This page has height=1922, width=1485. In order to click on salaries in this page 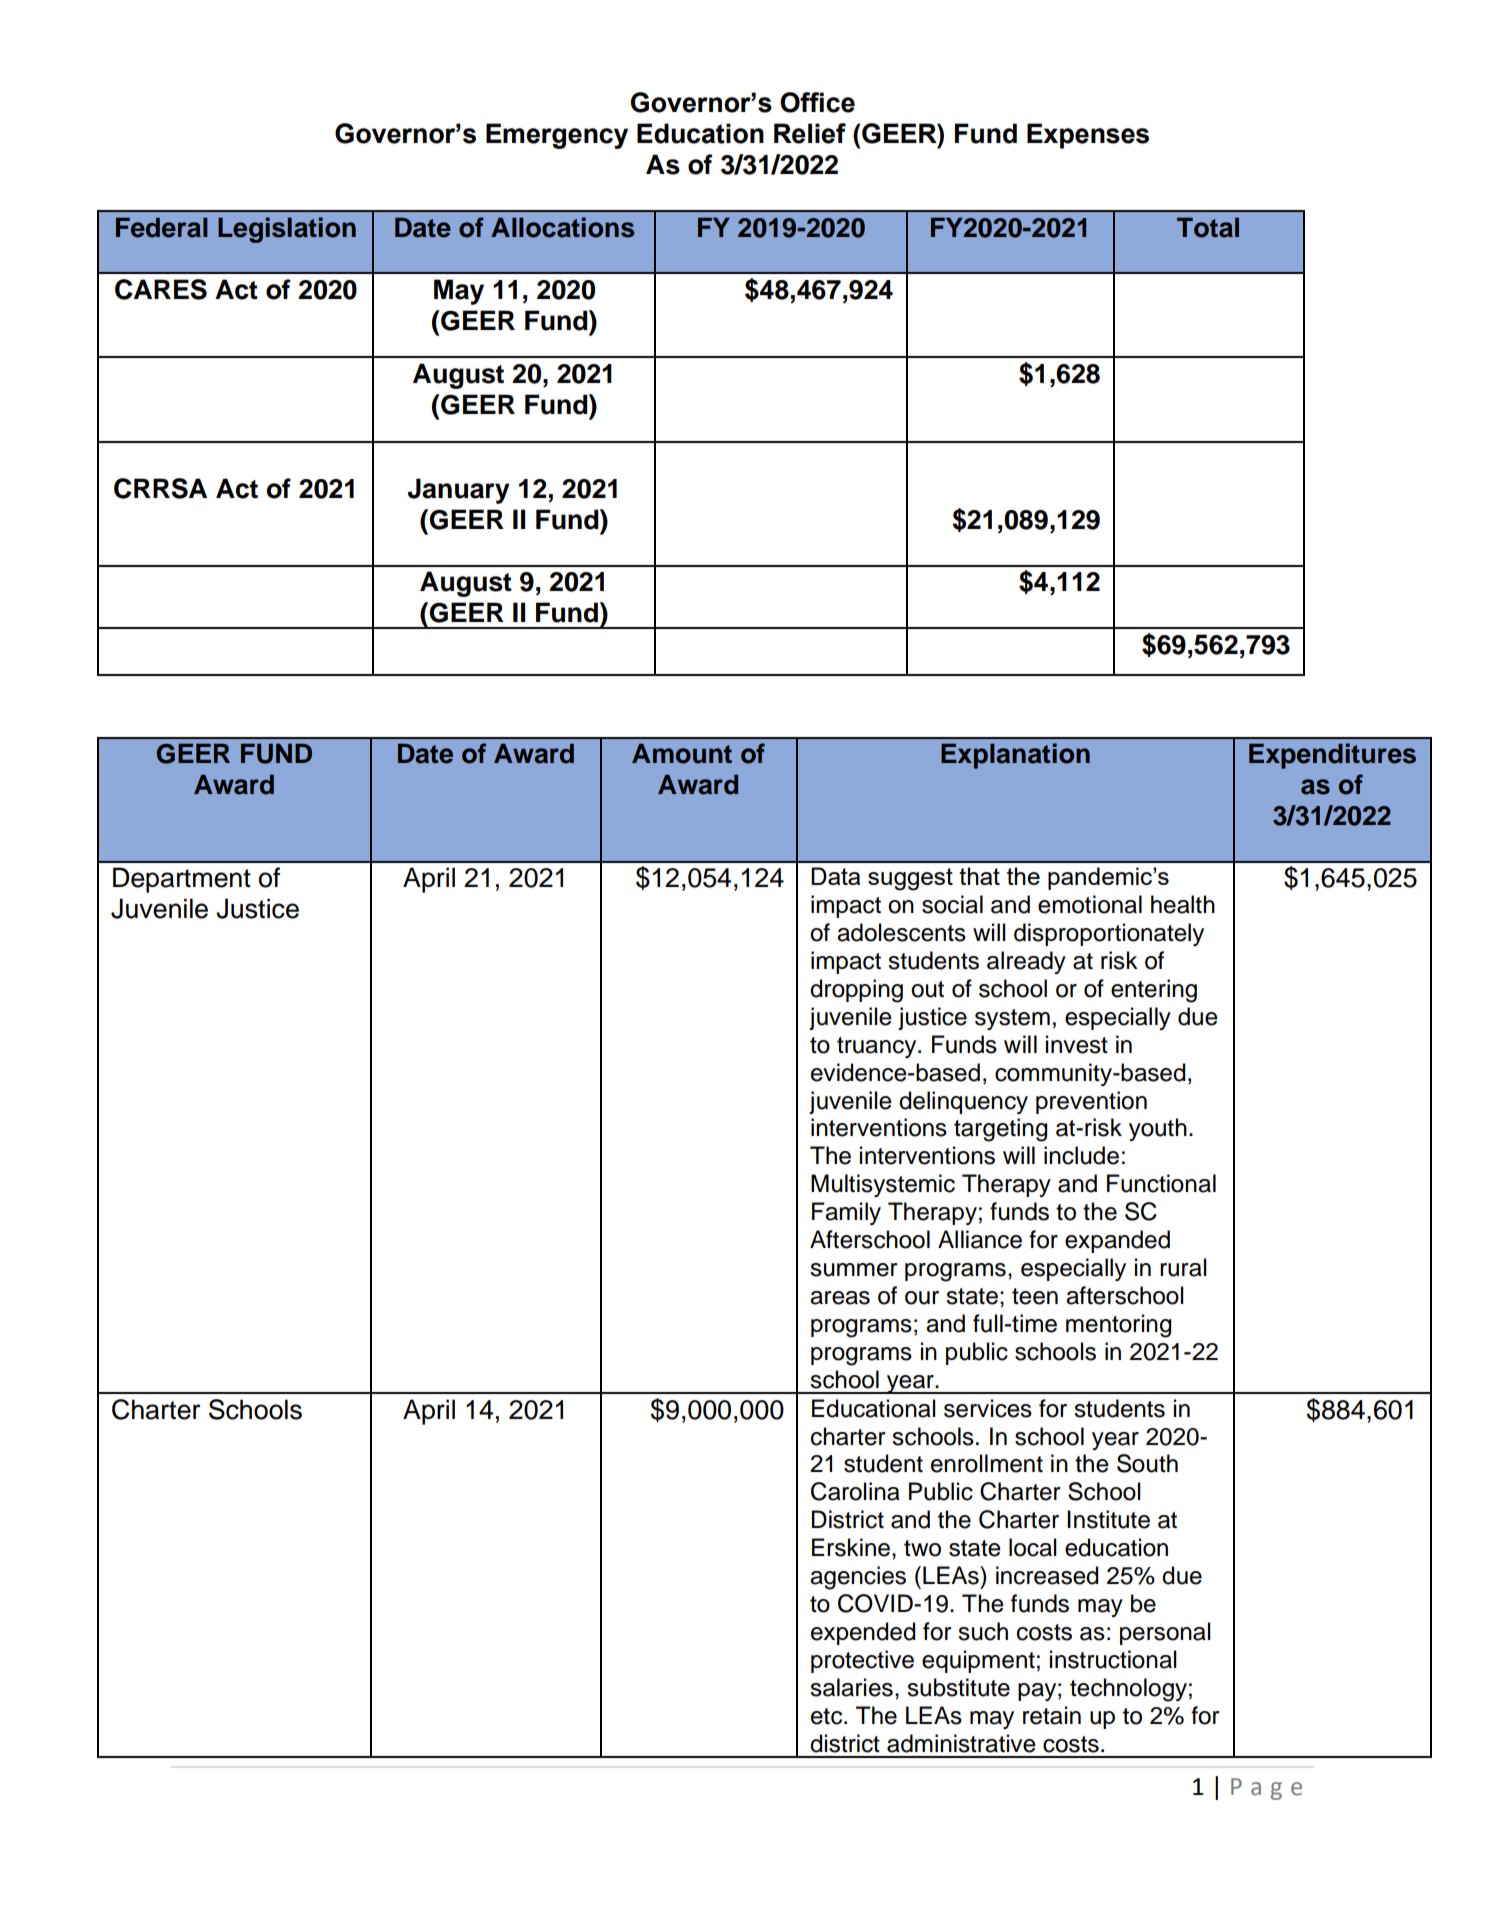, I will do `click(851, 1687)`.
